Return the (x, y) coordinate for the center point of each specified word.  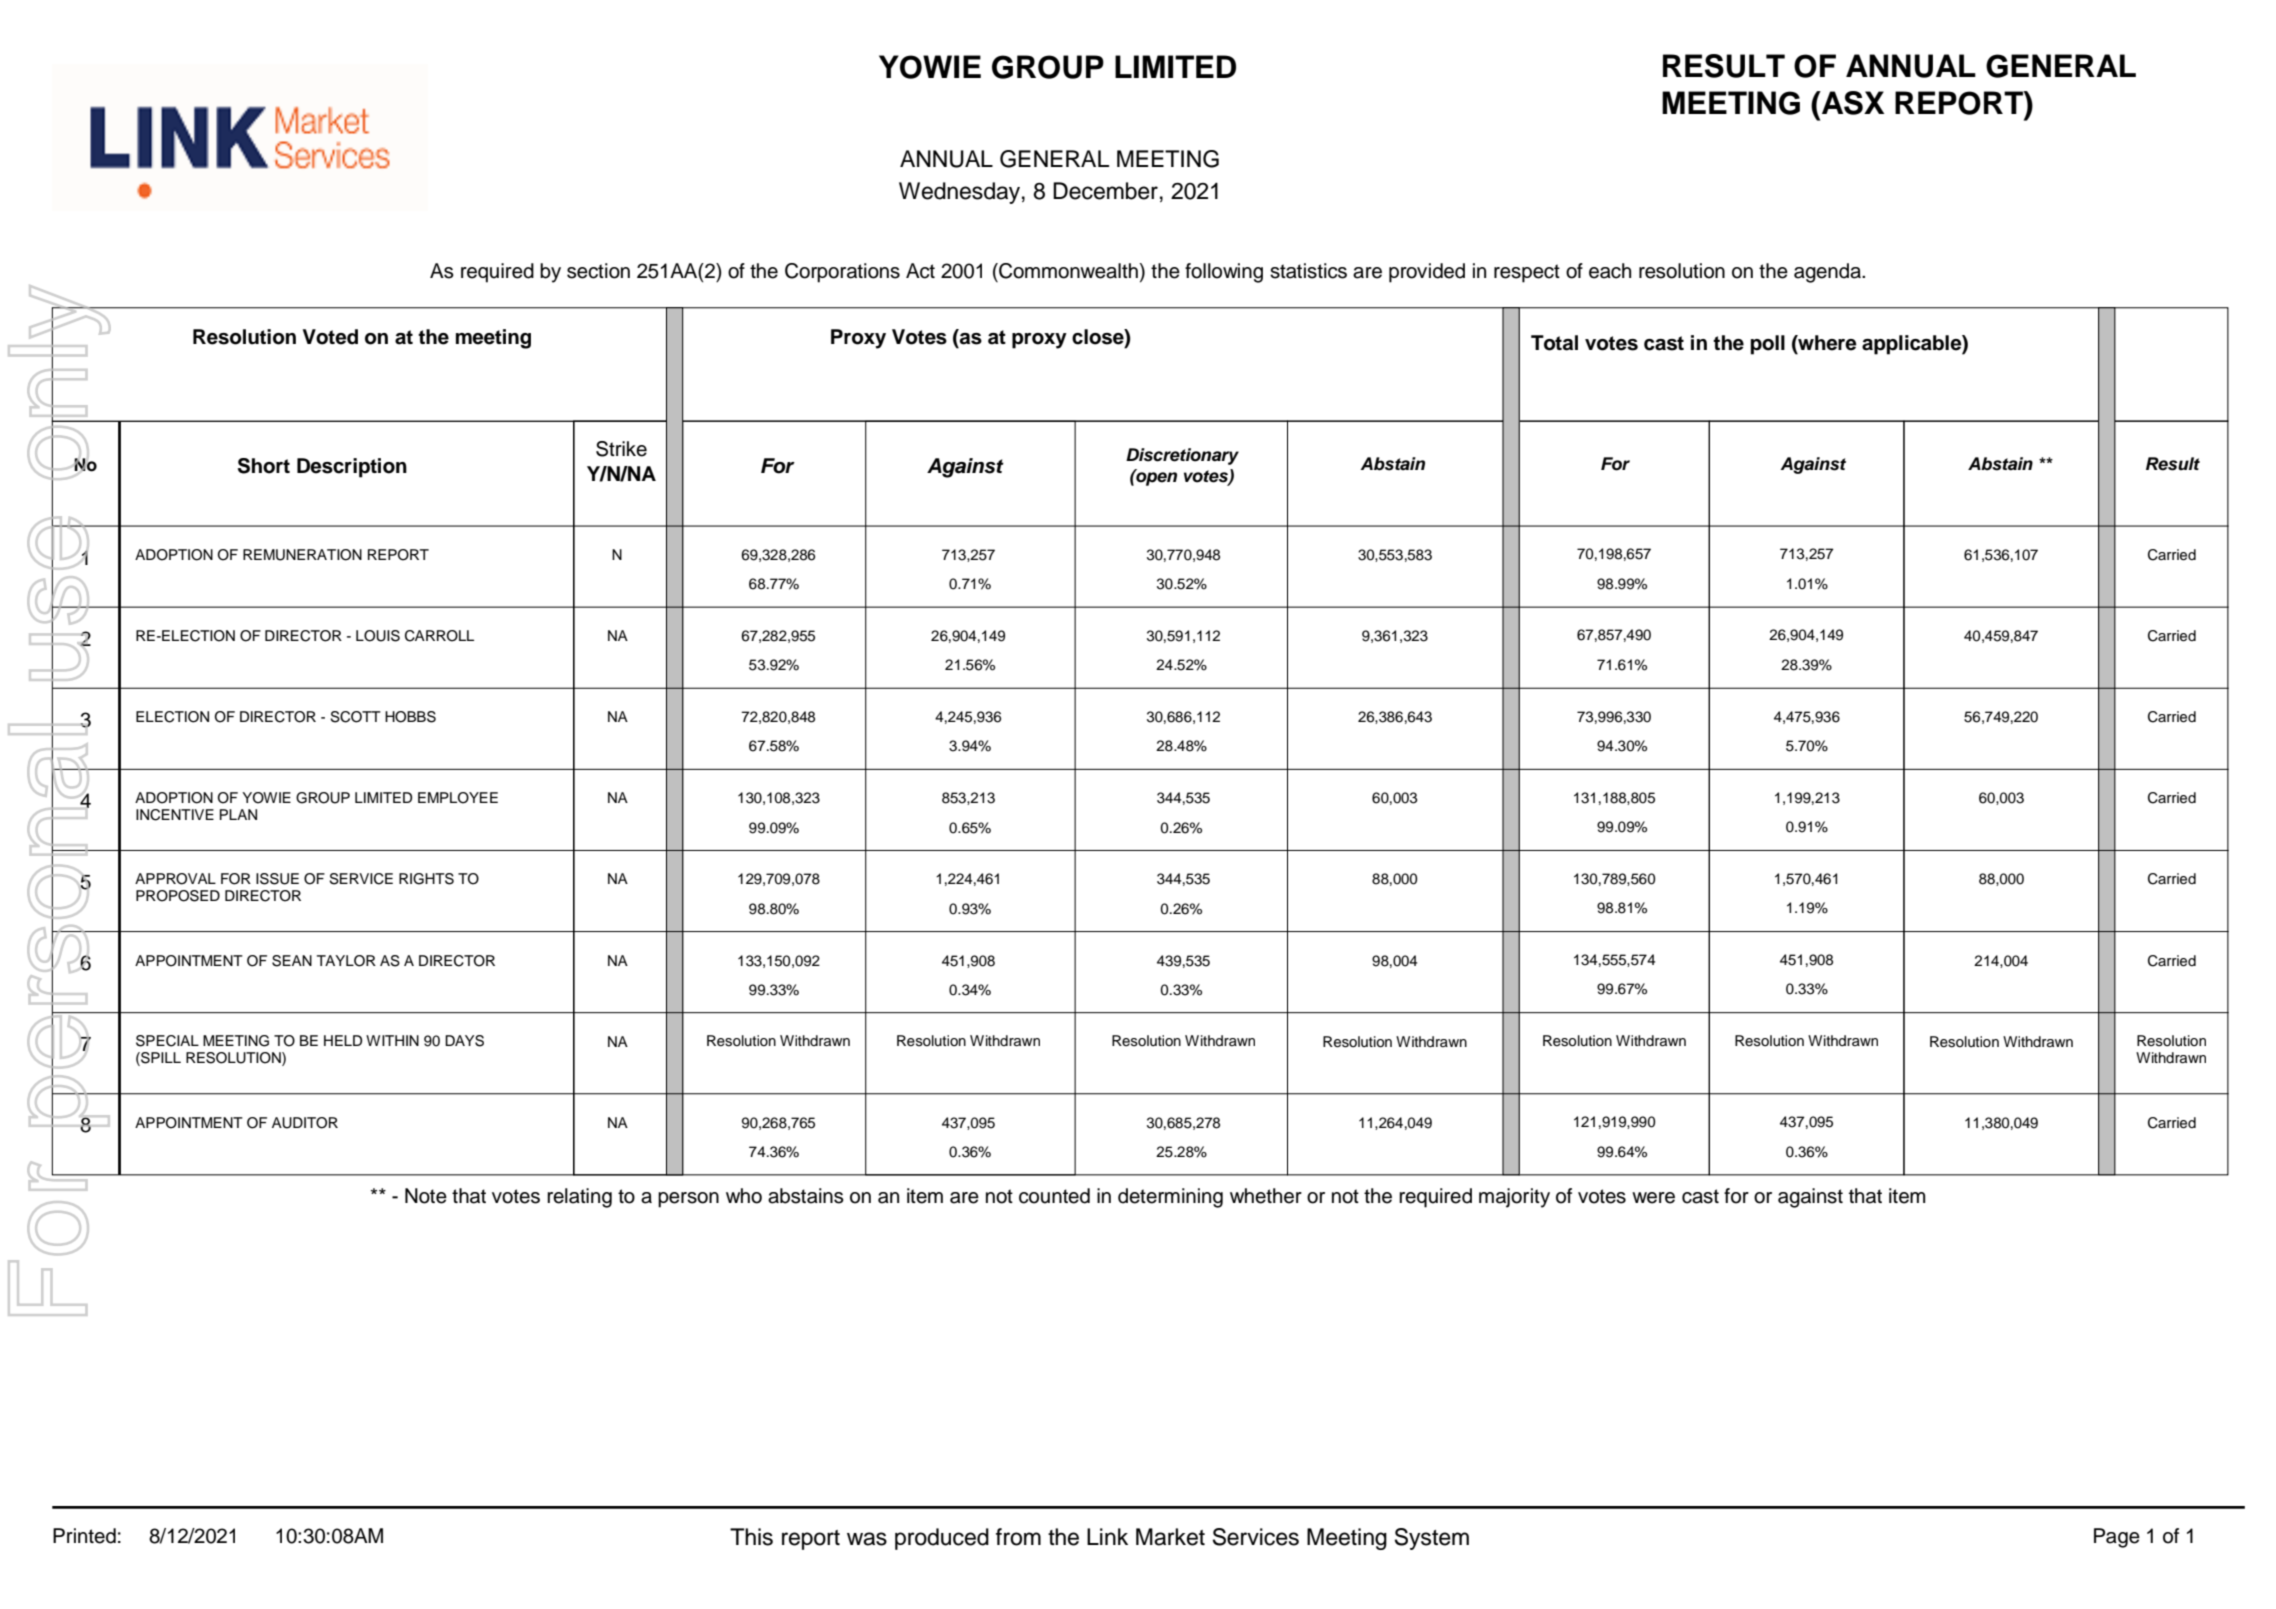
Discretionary (1182, 456)
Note (426, 1196)
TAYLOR (346, 961)
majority (1514, 1198)
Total (1554, 343)
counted (1054, 1196)
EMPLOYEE (458, 798)
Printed (84, 1536)
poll (1768, 345)
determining (1170, 1198)
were (1653, 1198)
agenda (1828, 273)
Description (352, 468)
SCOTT (355, 717)
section (598, 271)
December (1105, 191)
